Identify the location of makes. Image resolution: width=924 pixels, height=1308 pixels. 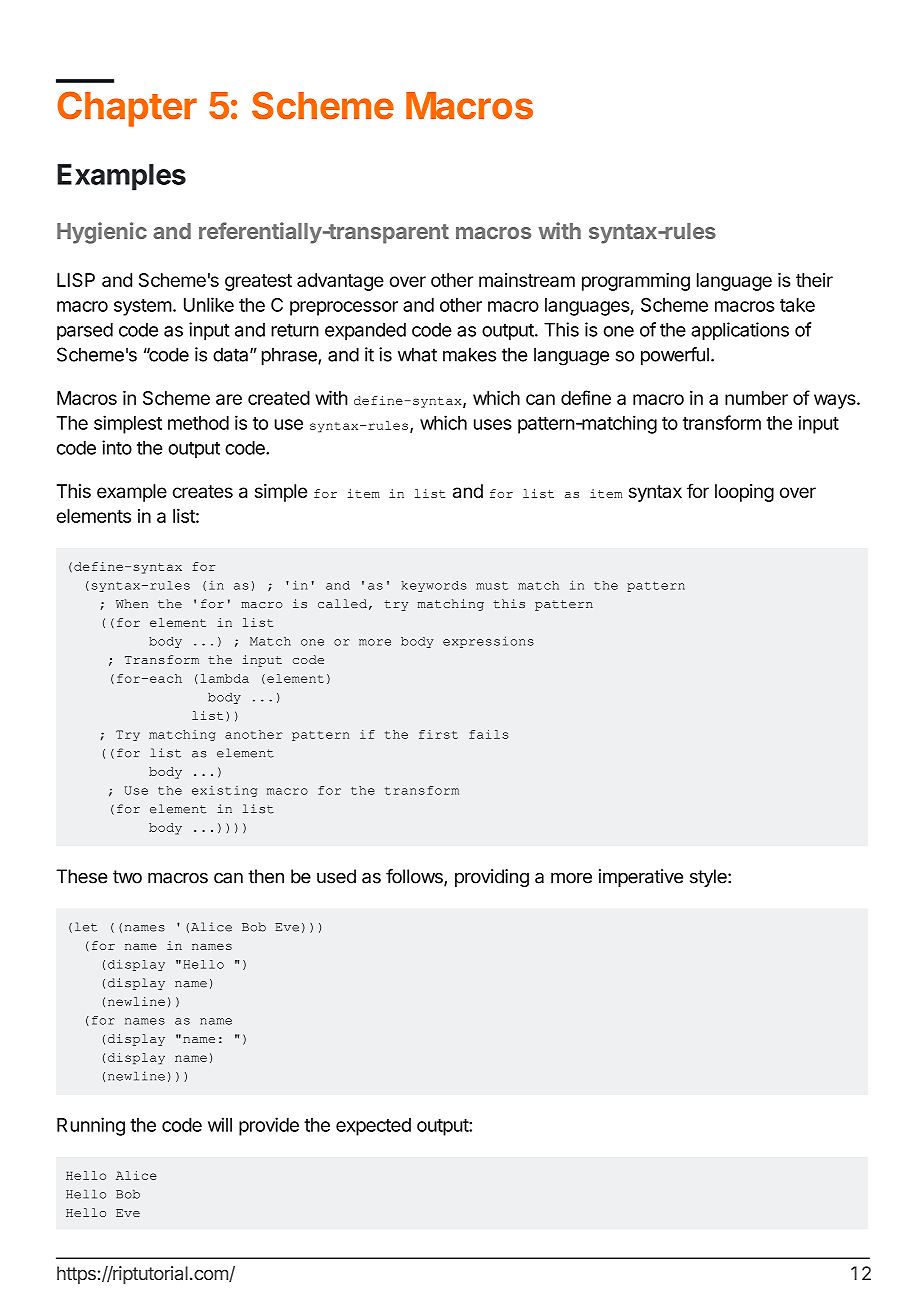
(469, 354).
